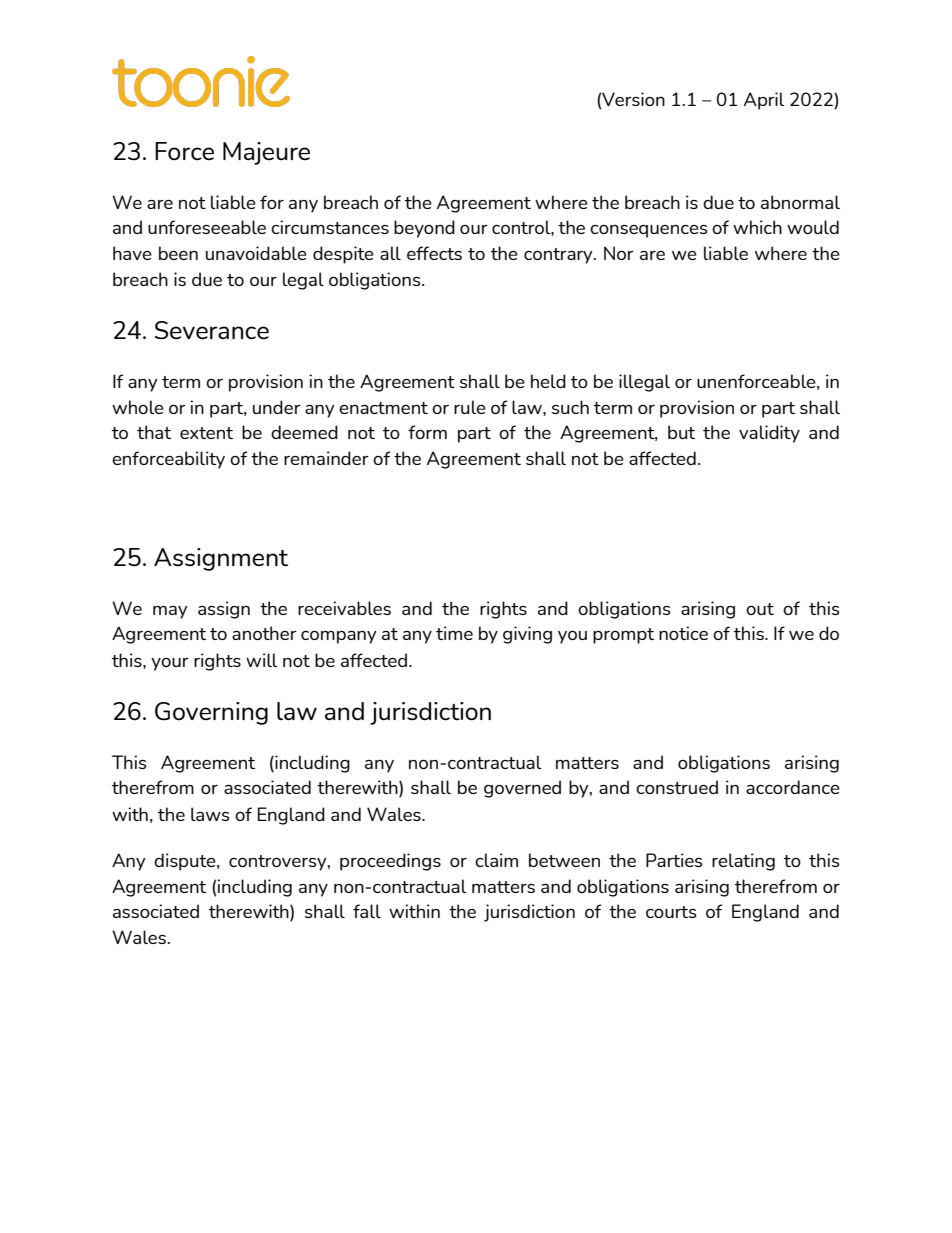 Image resolution: width=952 pixels, height=1233 pixels. Describe the element at coordinates (683, 633) in the image. I see `notice` at that location.
